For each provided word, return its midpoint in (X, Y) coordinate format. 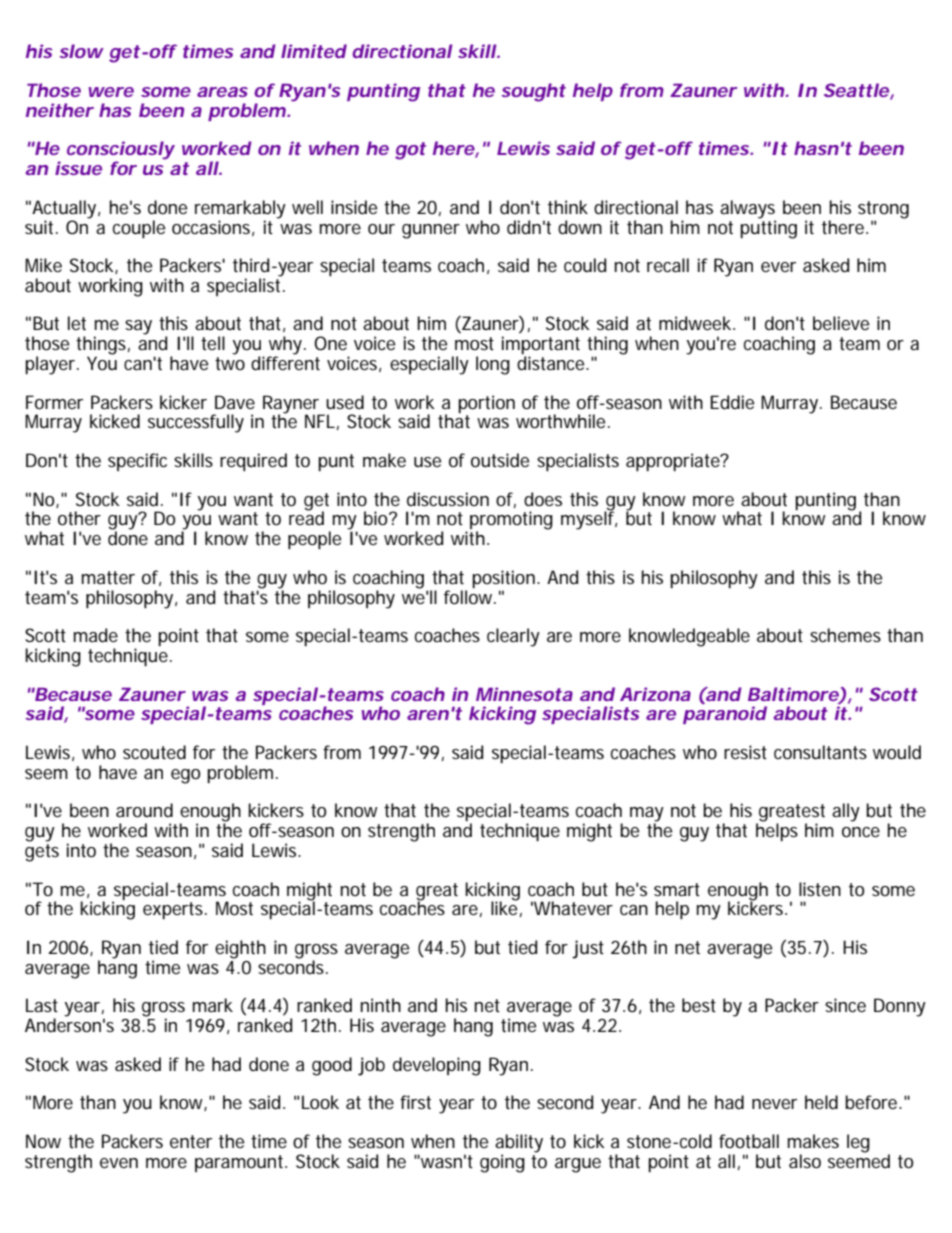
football (749, 1141)
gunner (431, 231)
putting (768, 228)
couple (139, 229)
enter (191, 1142)
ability (519, 1144)
